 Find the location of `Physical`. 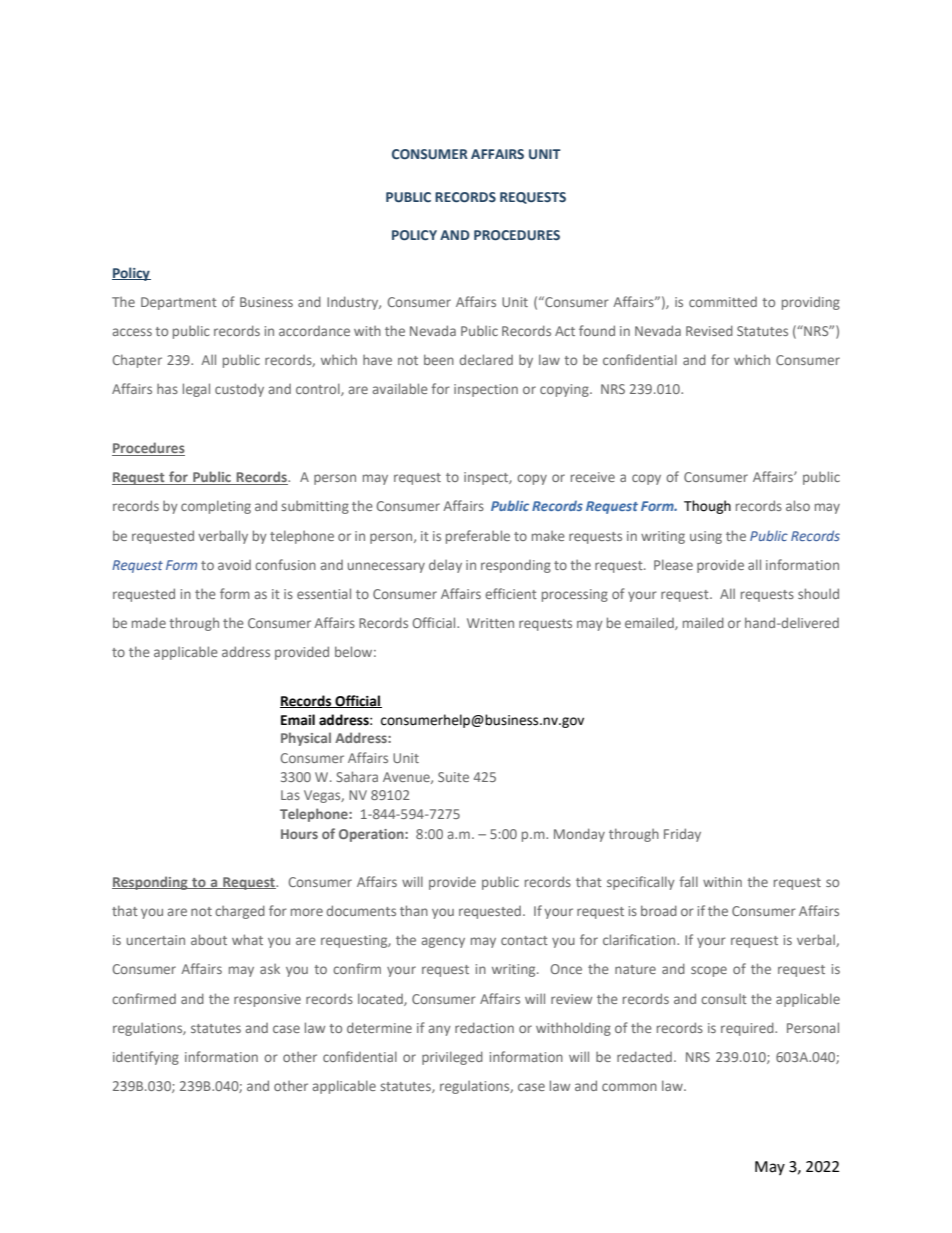

Physical is located at coordinates (306, 739).
